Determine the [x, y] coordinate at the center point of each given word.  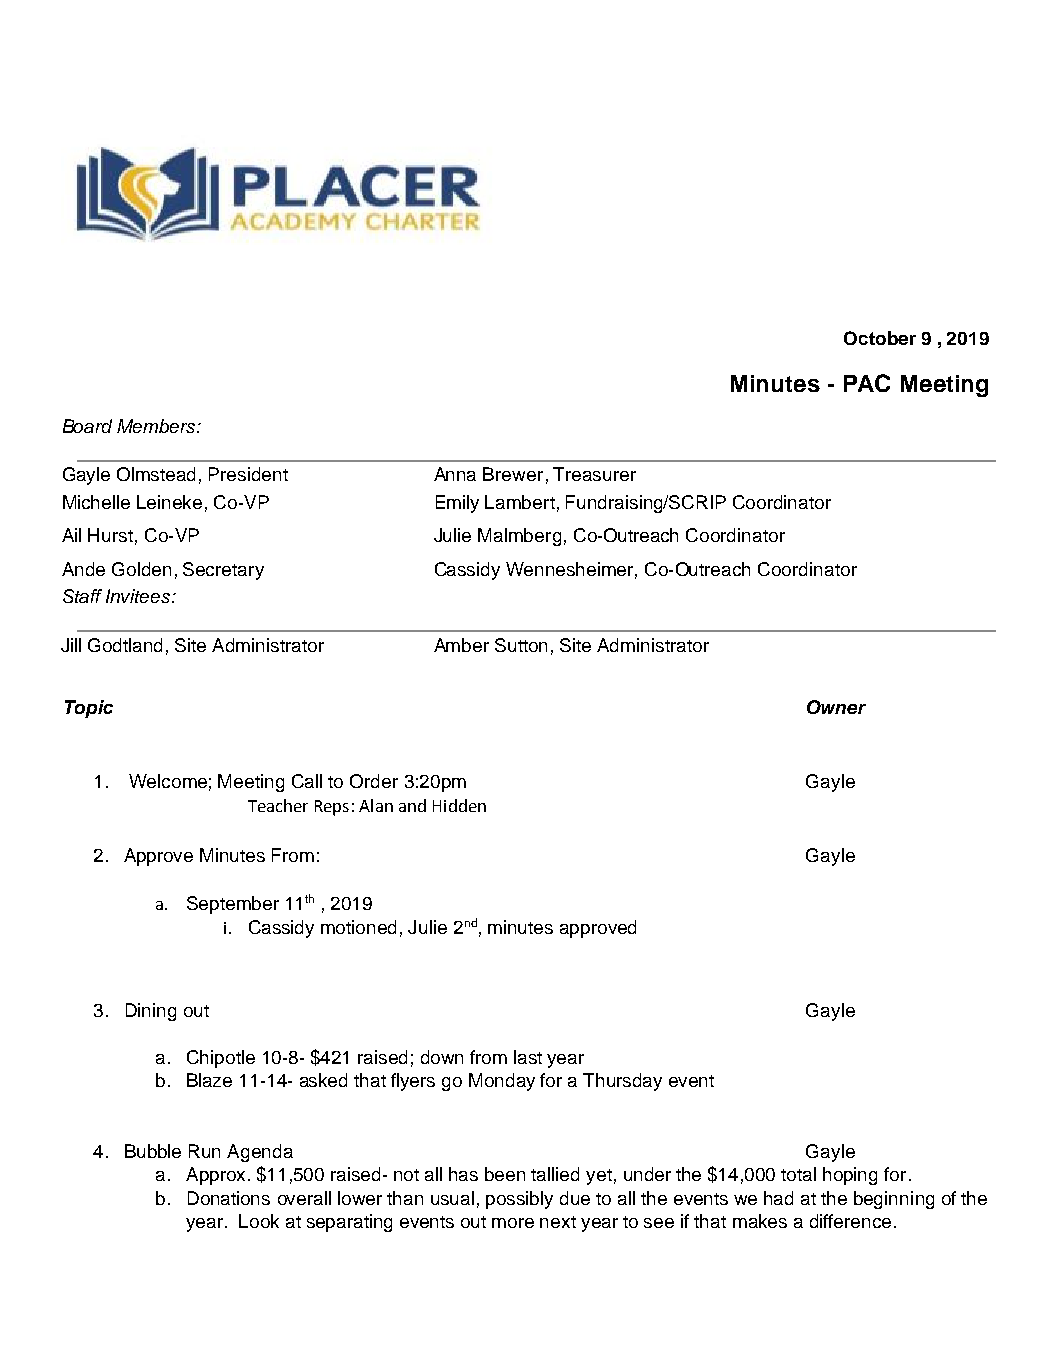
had [778, 1198]
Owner [836, 707]
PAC [867, 383]
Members [157, 426]
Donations [229, 1198]
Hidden [459, 805]
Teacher [278, 805]
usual [452, 1198]
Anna [455, 474]
